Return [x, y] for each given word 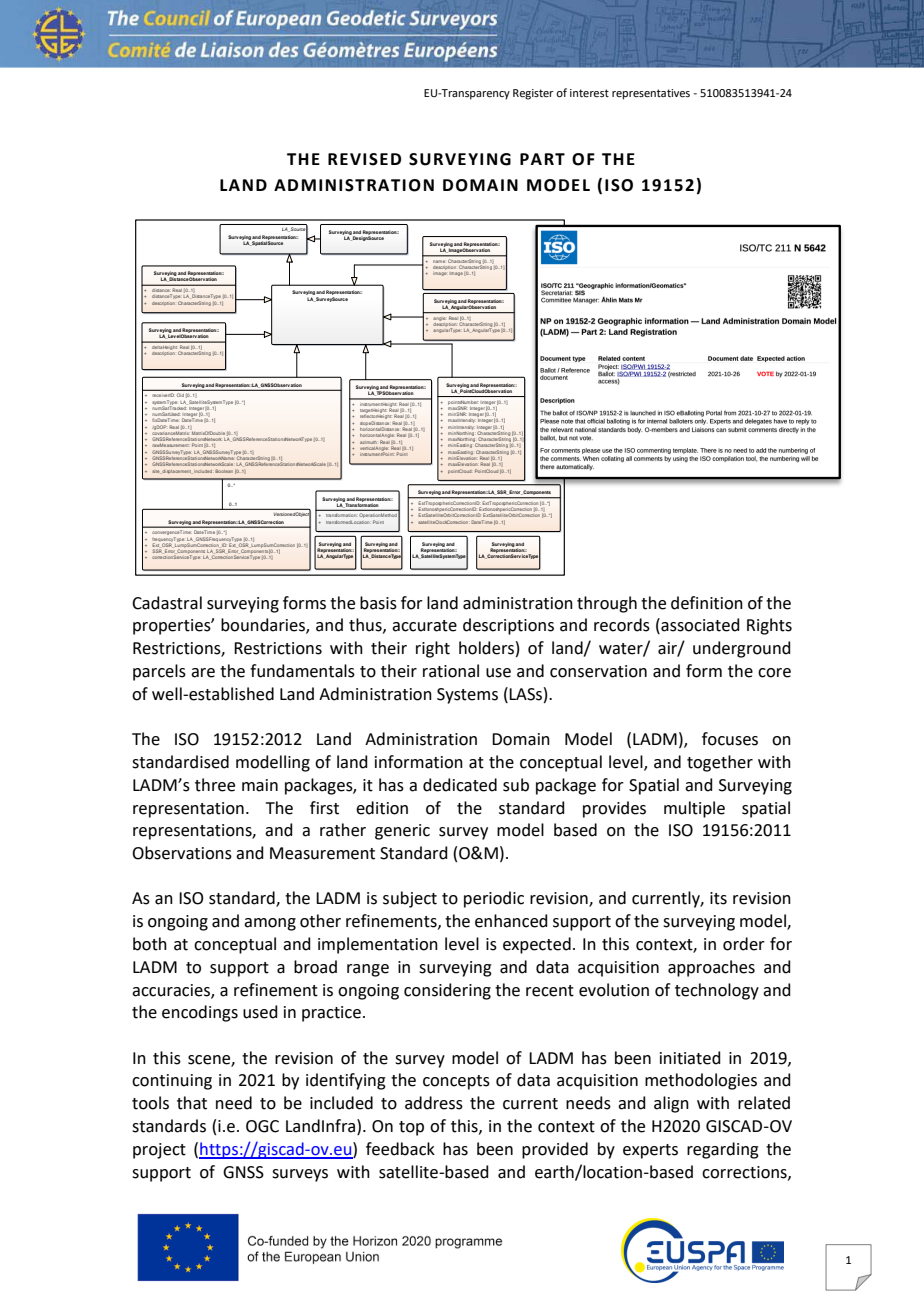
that [192, 1103]
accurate [424, 626]
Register [533, 94]
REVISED [364, 159]
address [434, 1103]
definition [707, 603]
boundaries [264, 626]
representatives [651, 94]
